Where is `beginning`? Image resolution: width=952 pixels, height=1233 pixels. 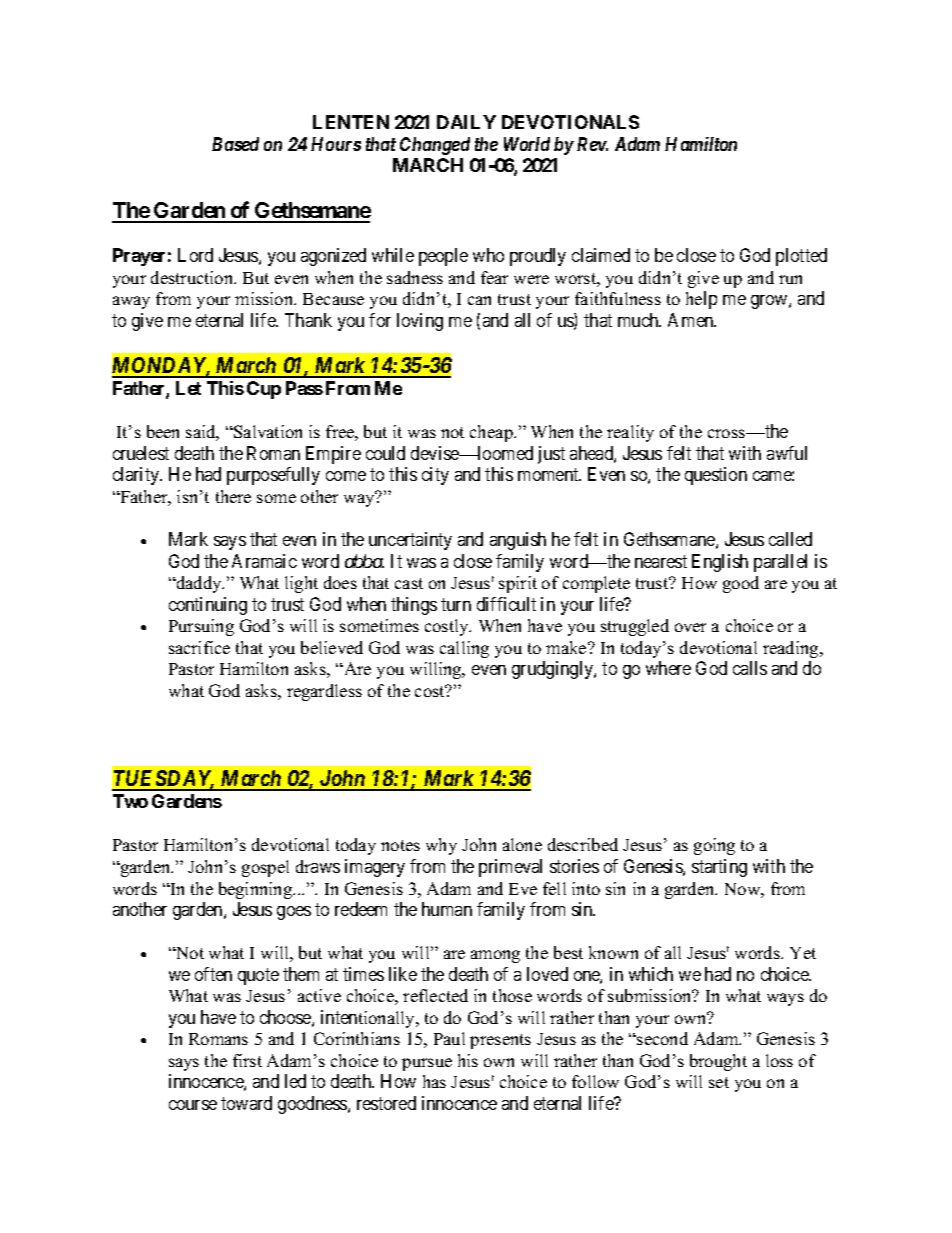 beginning is located at coordinates (257, 890).
